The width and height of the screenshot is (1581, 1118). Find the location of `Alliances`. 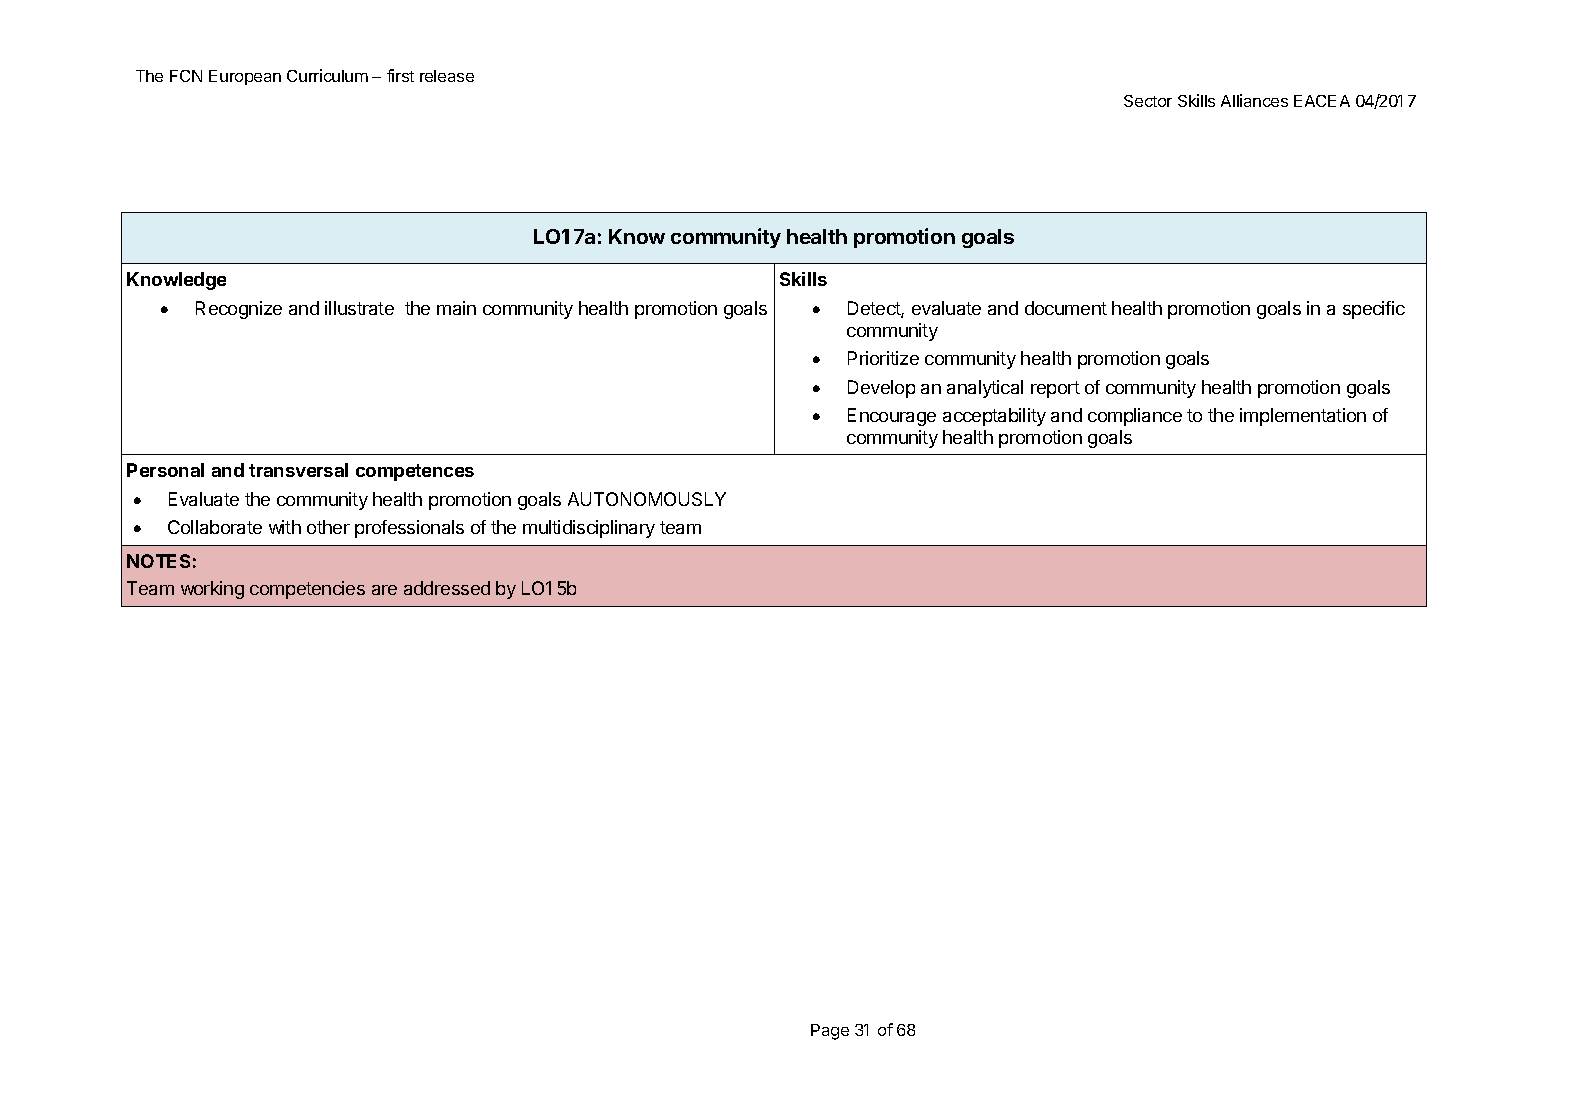

Alliances is located at coordinates (1254, 100).
